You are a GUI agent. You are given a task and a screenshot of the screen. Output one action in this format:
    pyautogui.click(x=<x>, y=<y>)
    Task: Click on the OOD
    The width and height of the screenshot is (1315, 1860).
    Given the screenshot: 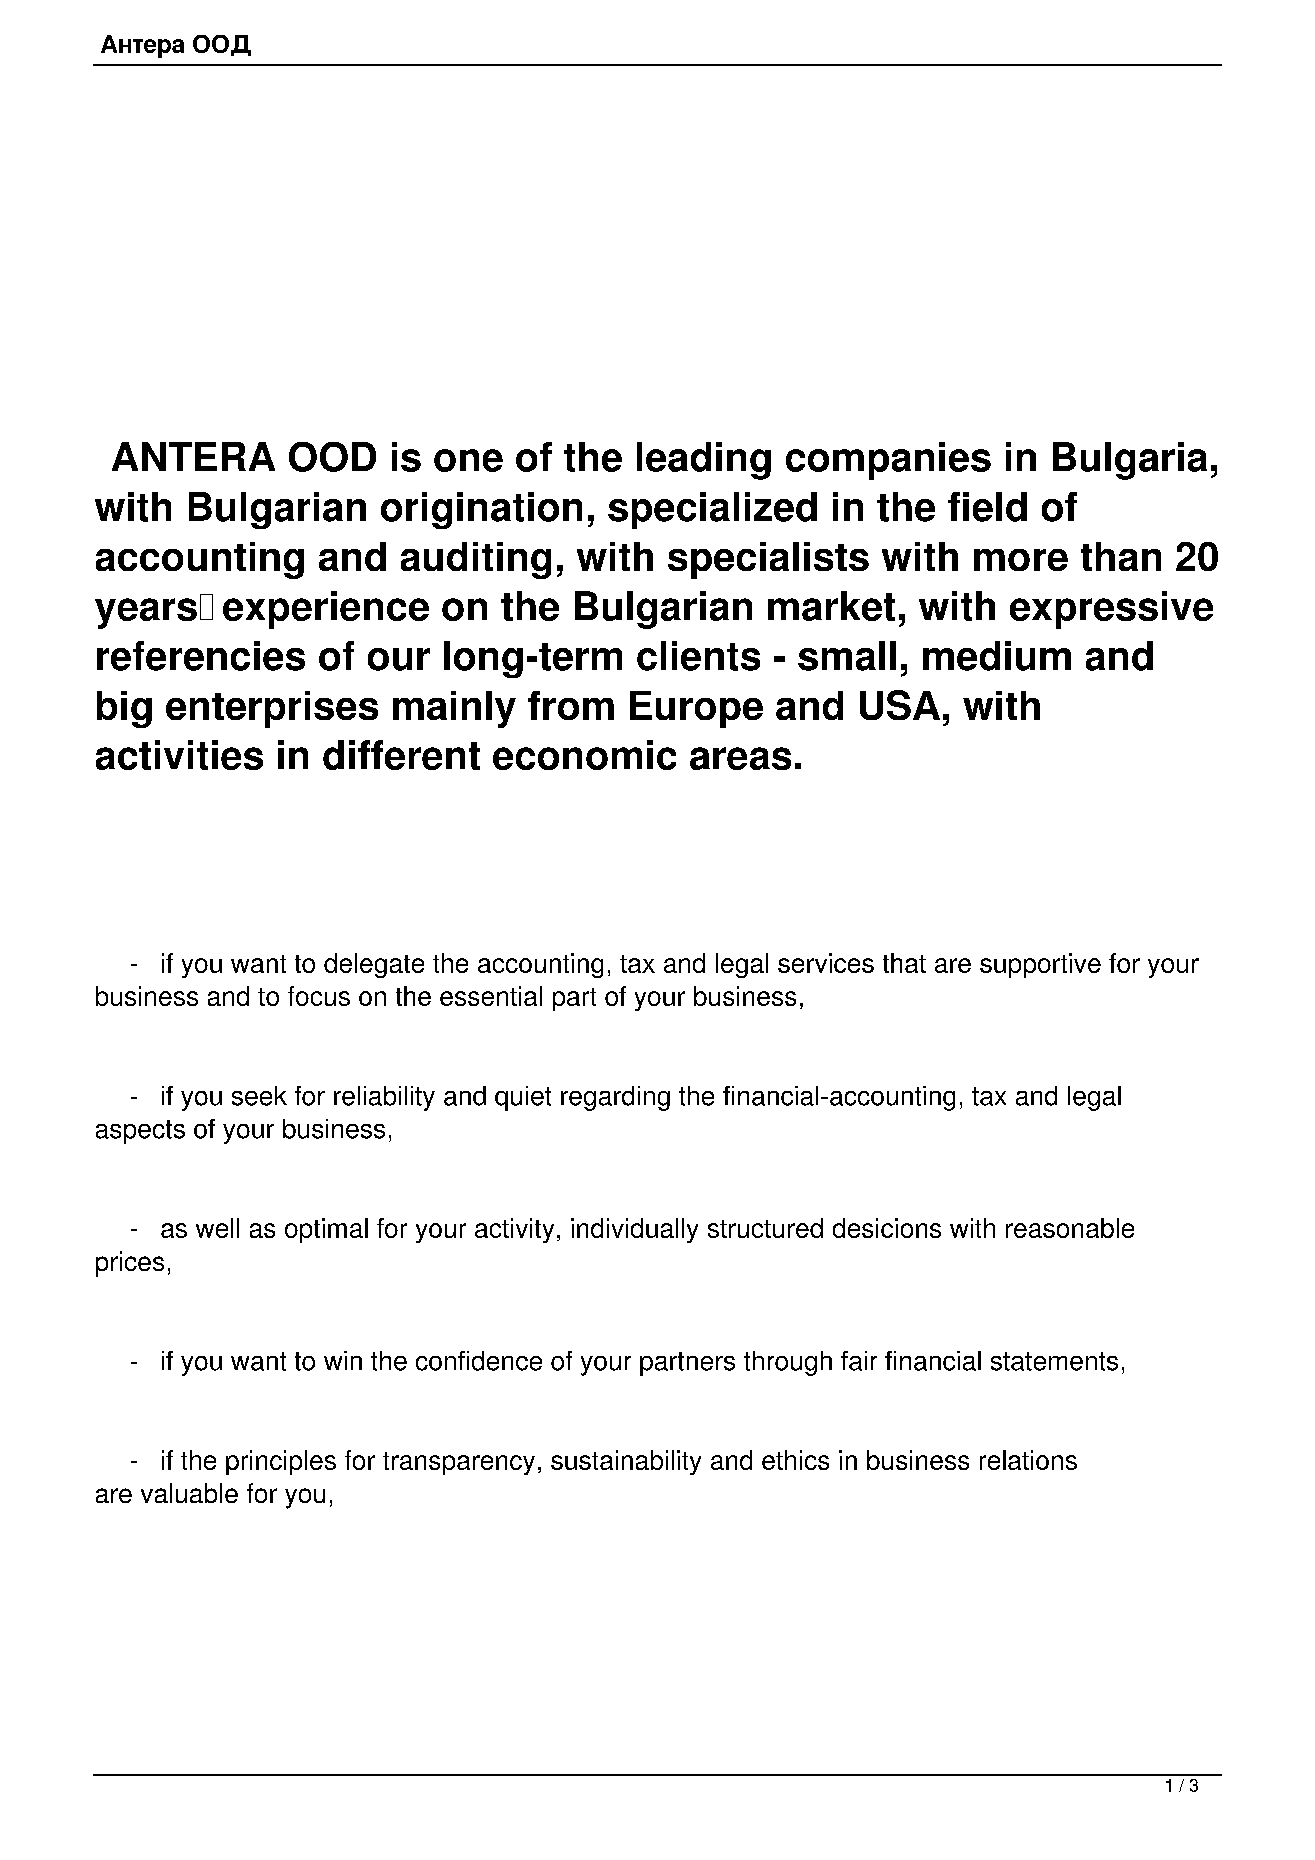 What is the action you would take?
    pyautogui.click(x=332, y=457)
